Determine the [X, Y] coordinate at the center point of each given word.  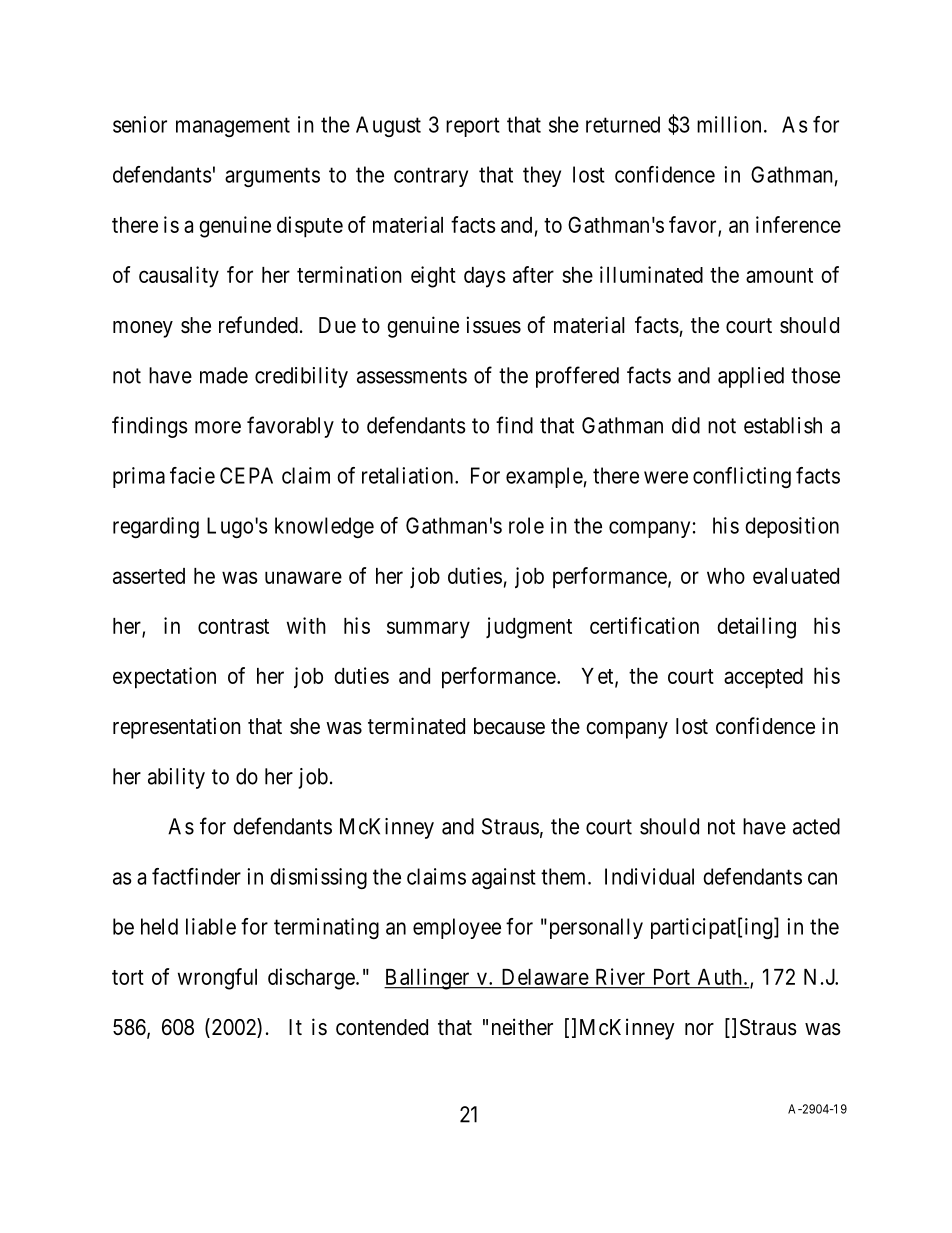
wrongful [217, 979]
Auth [719, 977]
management [233, 127]
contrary [431, 177]
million [729, 124]
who [726, 576]
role [526, 525]
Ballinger [428, 979]
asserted [149, 576]
